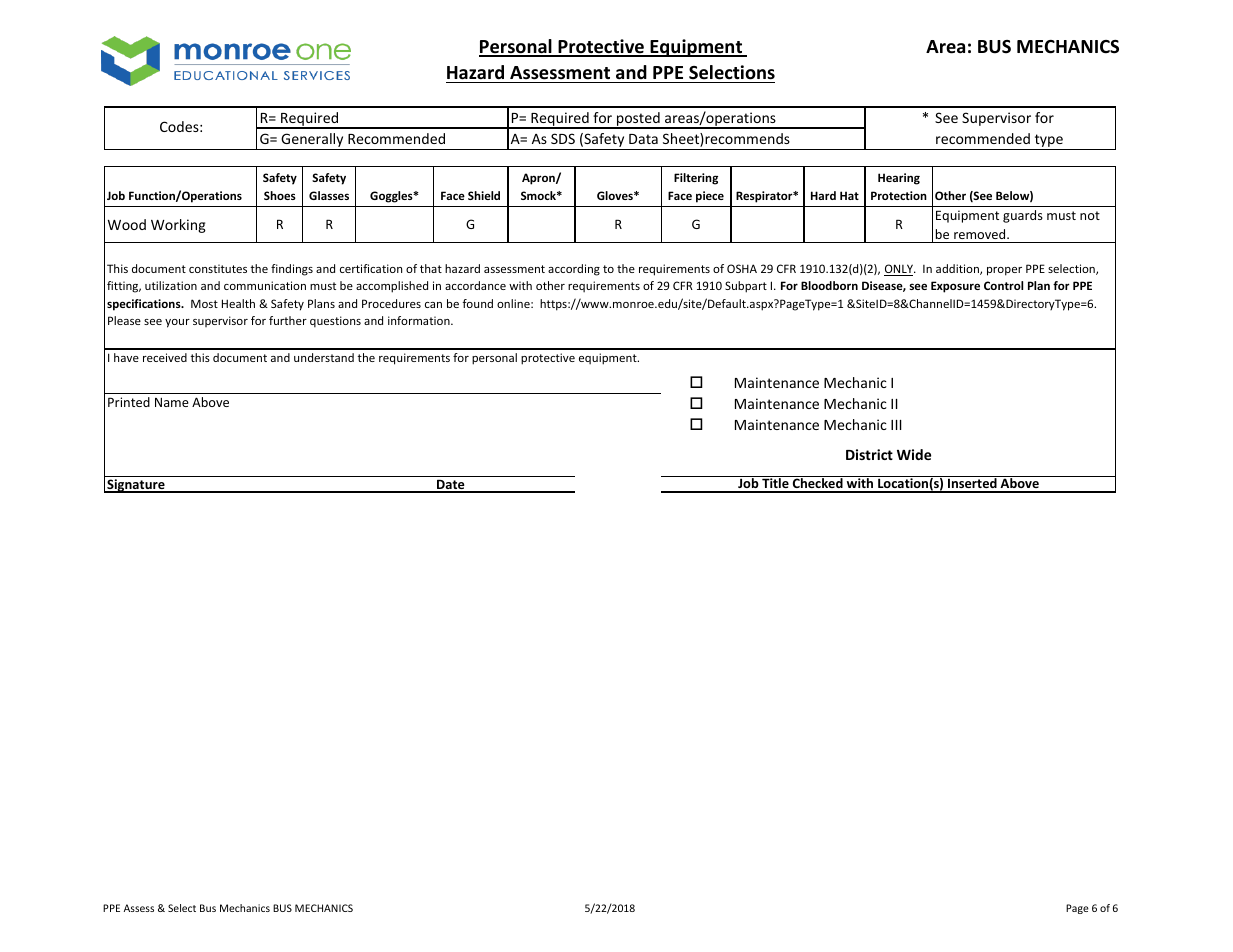 The height and width of the page is (952, 1233). Describe the element at coordinates (643, 139) in the page. I see `Data` at that location.
